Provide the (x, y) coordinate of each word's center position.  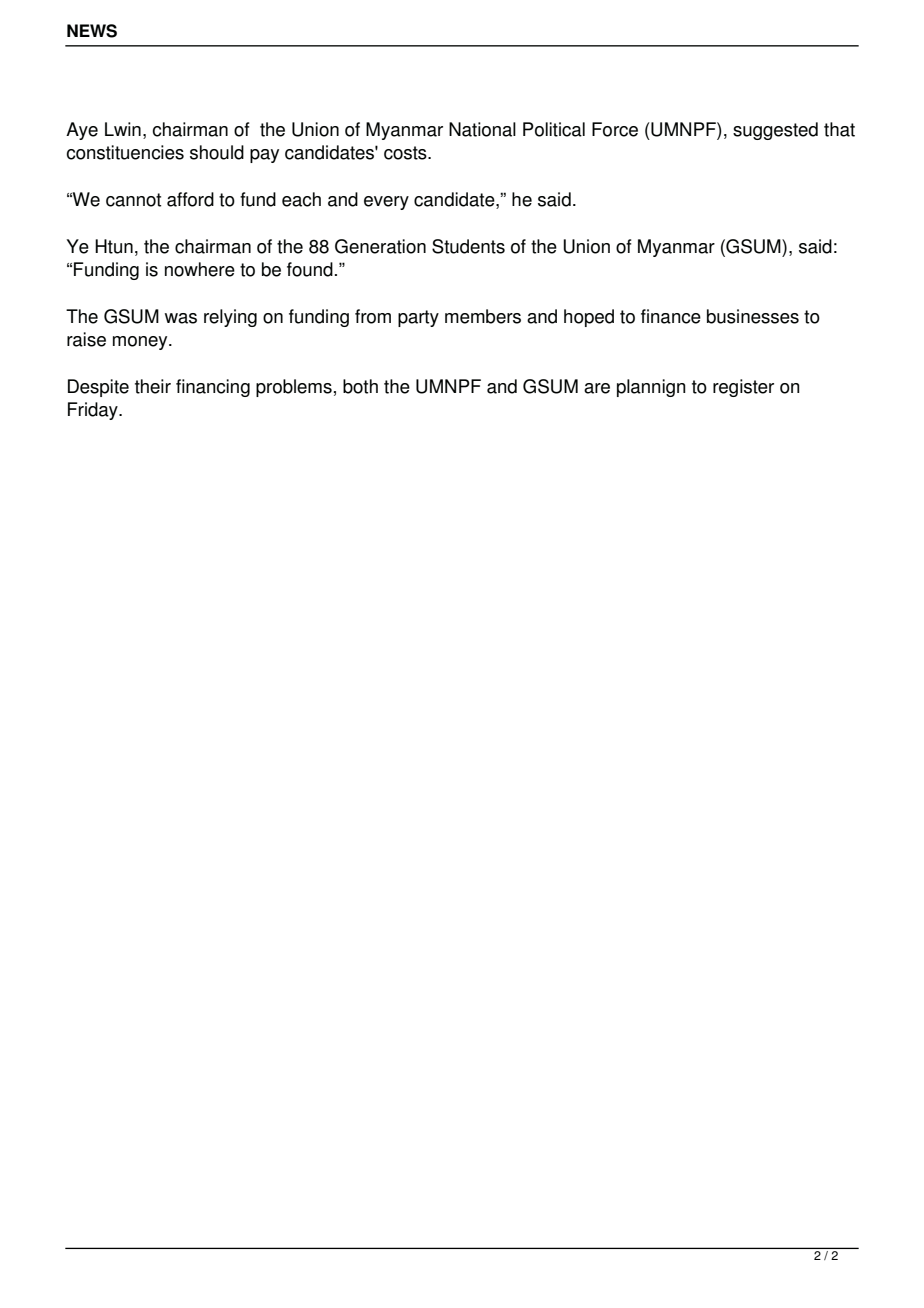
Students (468, 246)
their (153, 386)
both (360, 386)
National (482, 129)
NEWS (92, 31)
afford (190, 199)
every (386, 203)
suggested (775, 131)
